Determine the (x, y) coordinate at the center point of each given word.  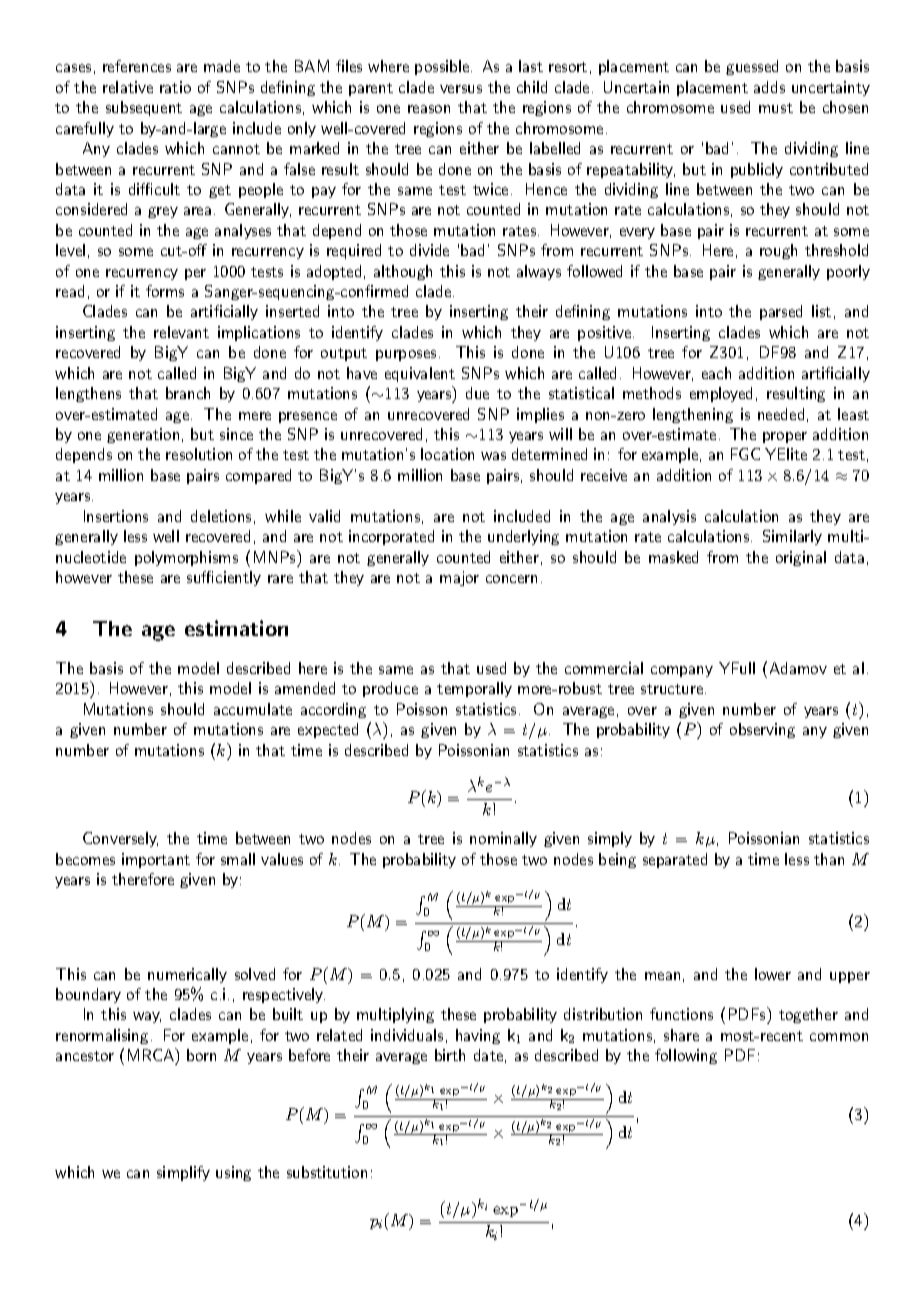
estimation (236, 628)
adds (769, 87)
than (829, 859)
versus (461, 89)
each (716, 373)
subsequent (144, 108)
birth (450, 1055)
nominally (503, 839)
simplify (183, 1173)
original (801, 558)
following (686, 1056)
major (459, 578)
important (156, 860)
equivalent (420, 374)
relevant (181, 332)
